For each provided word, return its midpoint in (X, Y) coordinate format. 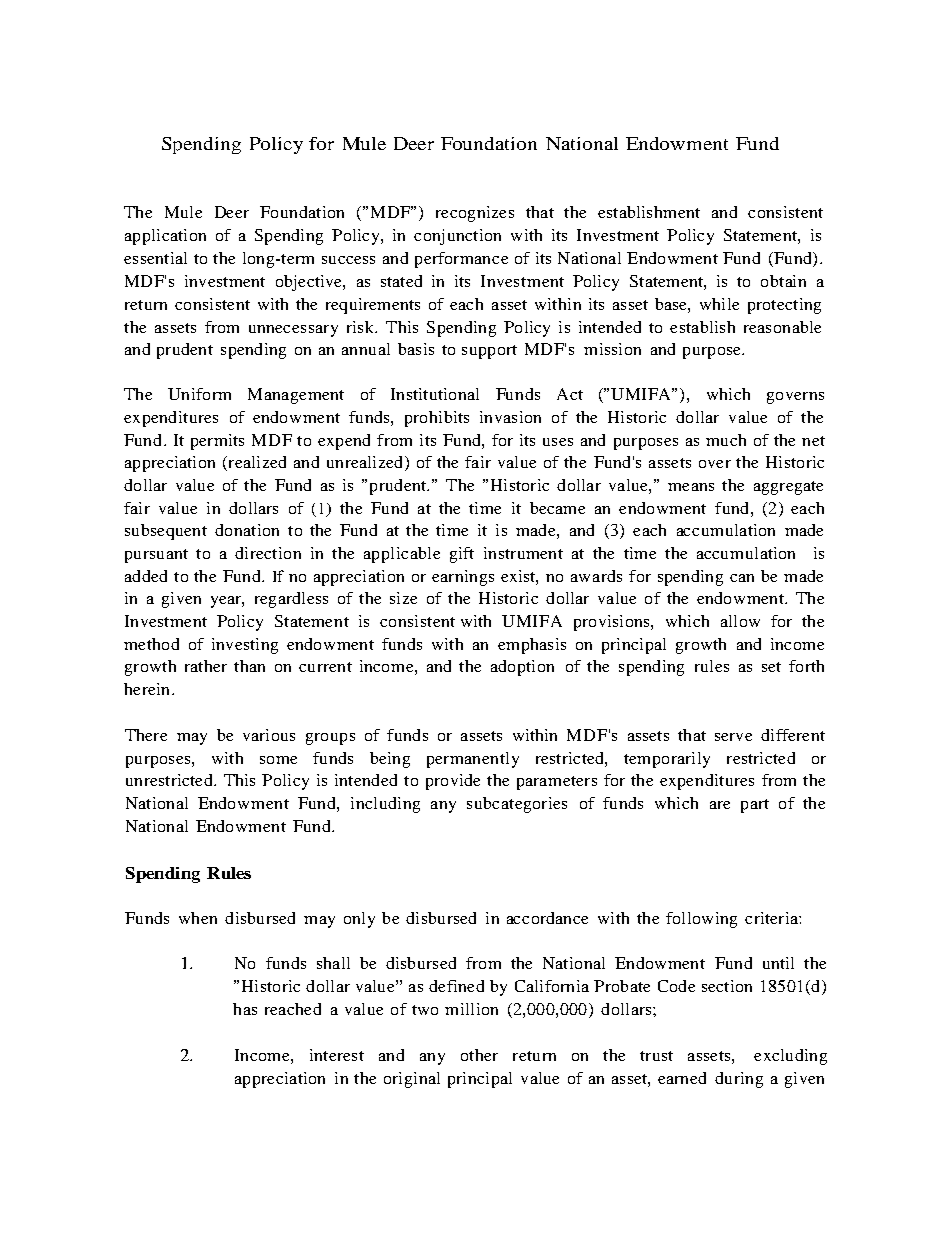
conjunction (457, 237)
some (278, 760)
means (691, 487)
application (165, 237)
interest (337, 1055)
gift (462, 555)
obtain (783, 281)
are (720, 805)
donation (247, 530)
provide (453, 782)
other (479, 1055)
